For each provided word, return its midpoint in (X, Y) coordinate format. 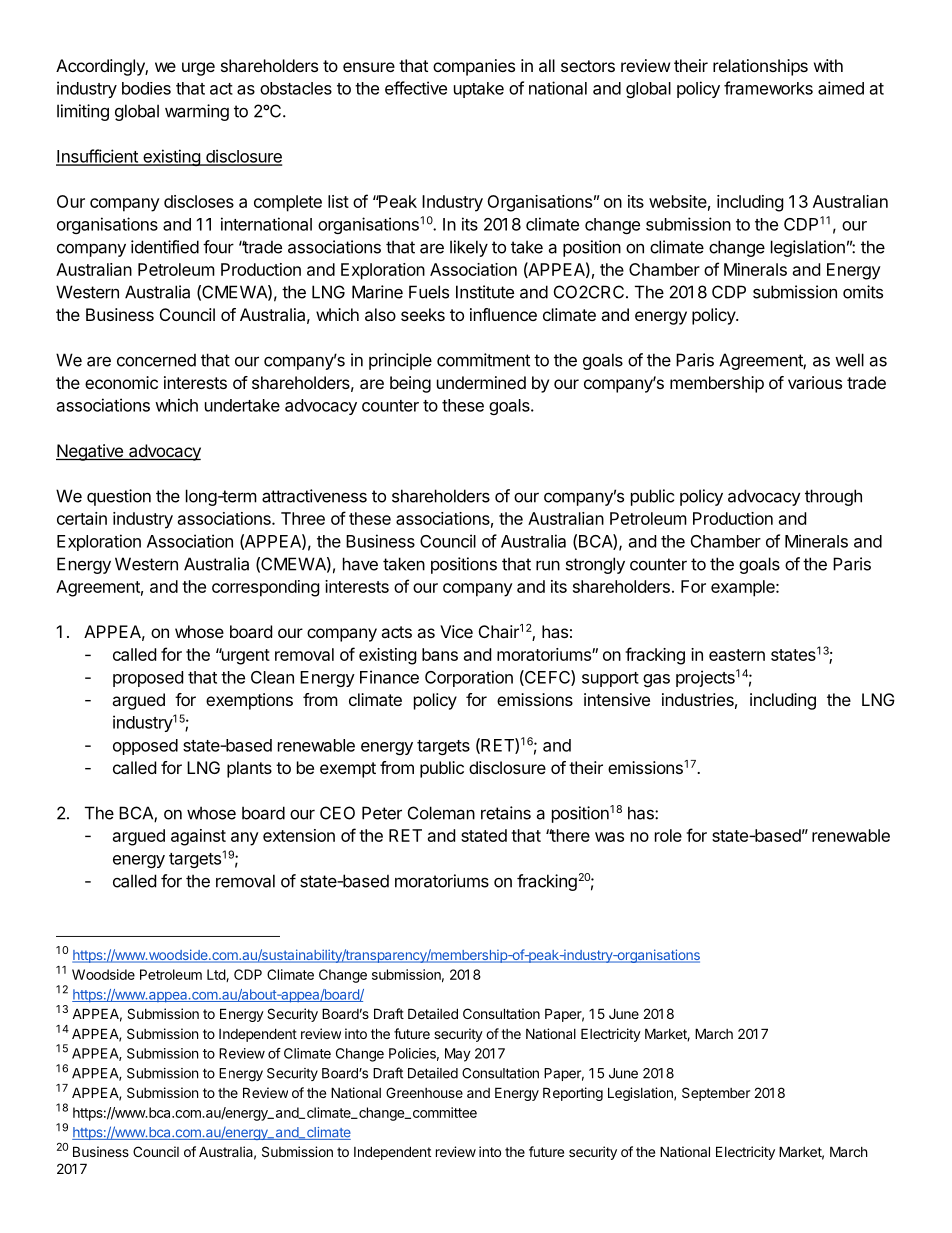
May (458, 1055)
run (548, 565)
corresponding (266, 588)
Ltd (217, 975)
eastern (737, 655)
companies (474, 67)
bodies (146, 88)
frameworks (768, 88)
